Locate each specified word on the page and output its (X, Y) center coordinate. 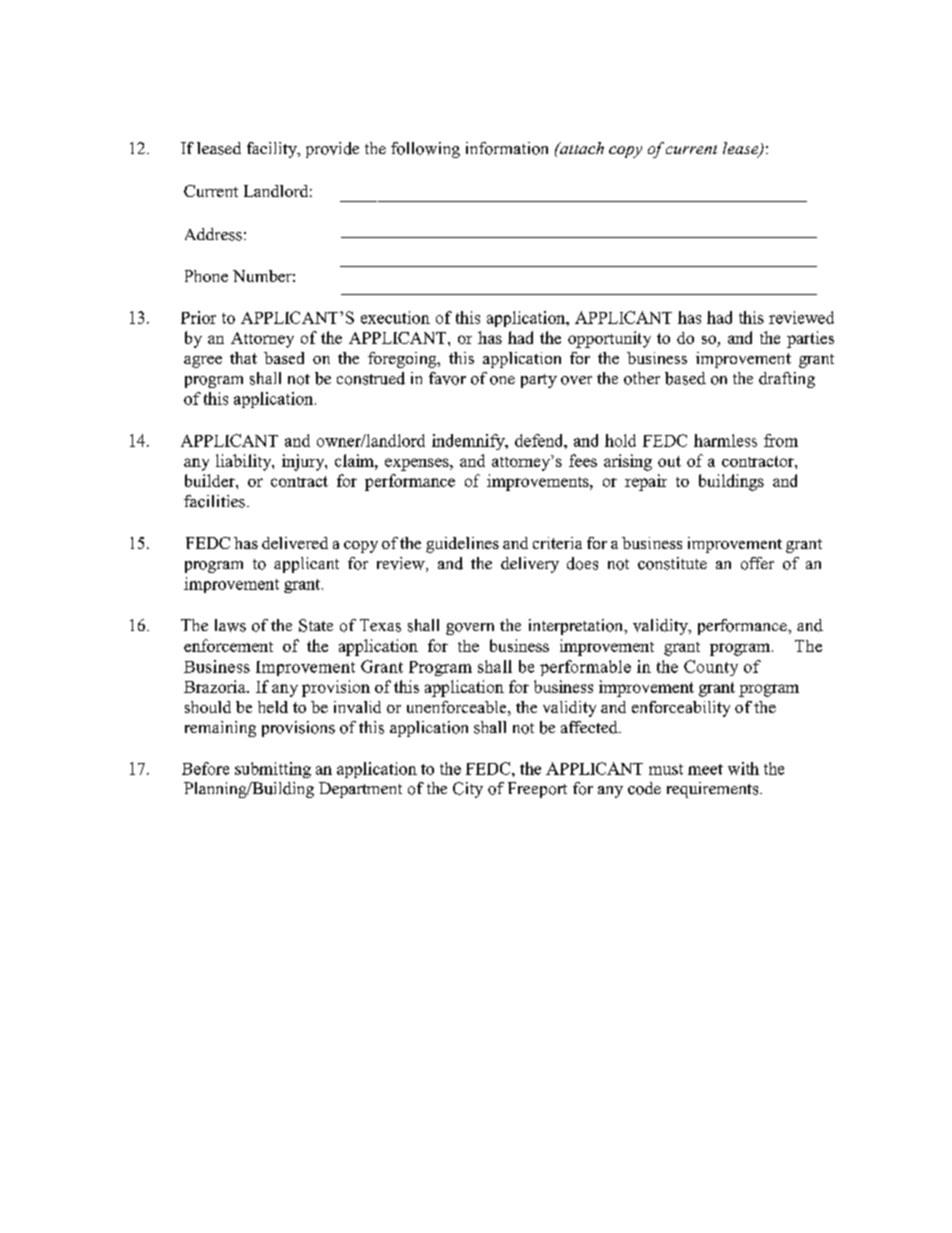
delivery (530, 565)
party (539, 381)
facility (273, 150)
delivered (295, 543)
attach (581, 148)
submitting (273, 770)
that (243, 358)
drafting (787, 380)
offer (757, 563)
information (507, 148)
